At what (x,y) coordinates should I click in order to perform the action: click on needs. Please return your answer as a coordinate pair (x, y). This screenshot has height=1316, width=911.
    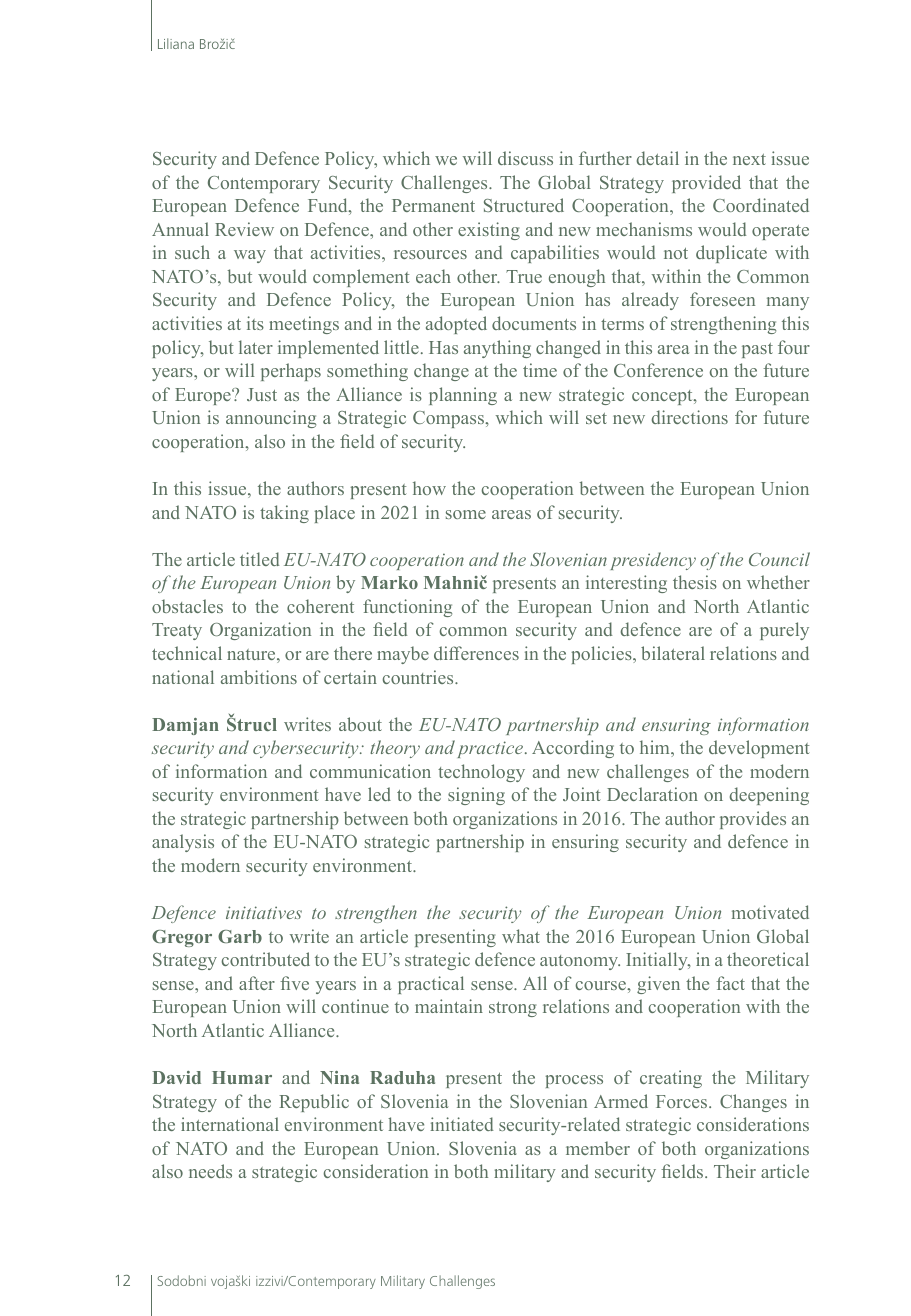
    Looking at the image, I should click on (210, 1171).
